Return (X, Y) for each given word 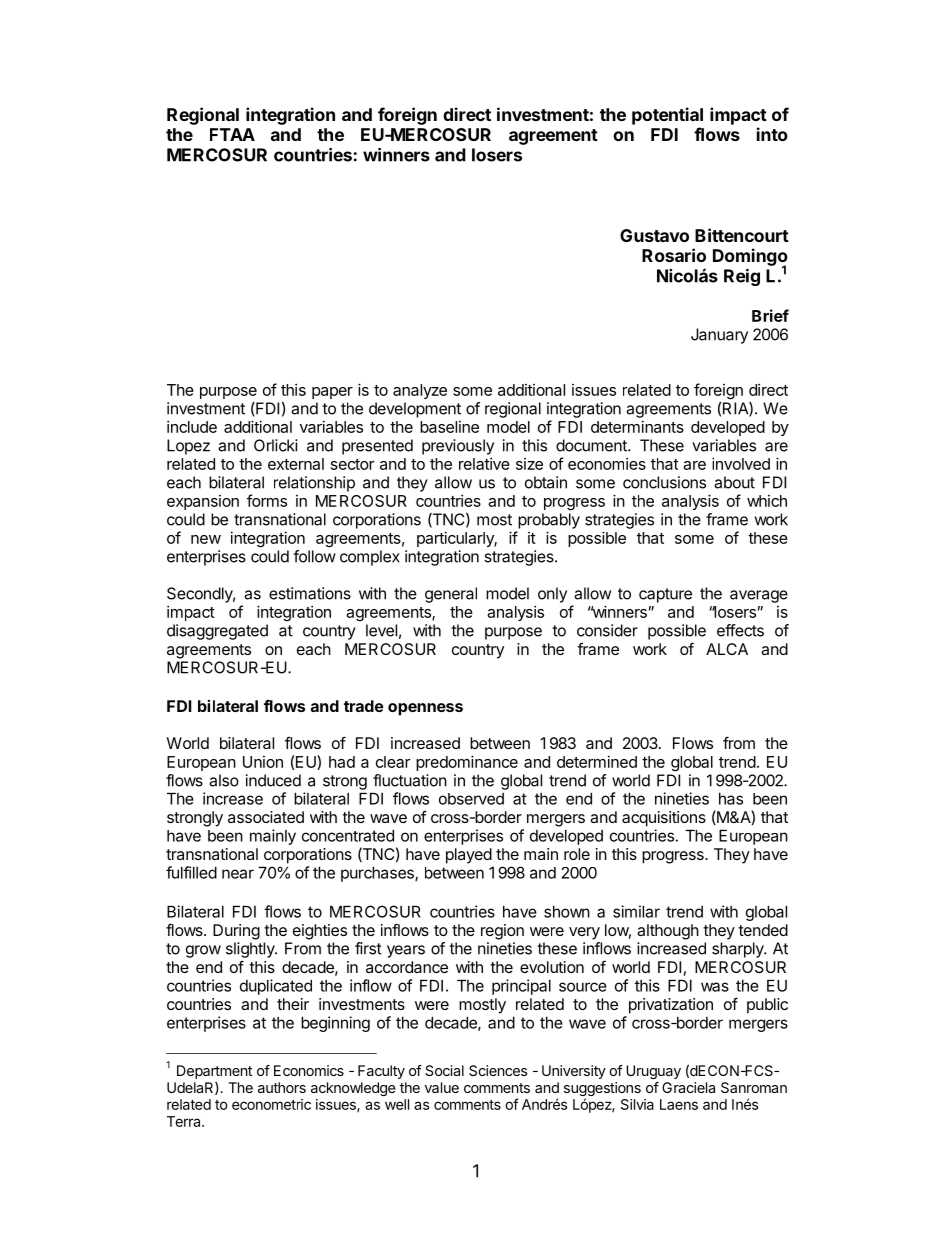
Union (263, 762)
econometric (271, 1104)
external (296, 464)
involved (741, 463)
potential (667, 116)
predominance (467, 763)
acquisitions (664, 819)
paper (332, 393)
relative (484, 464)
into (772, 134)
